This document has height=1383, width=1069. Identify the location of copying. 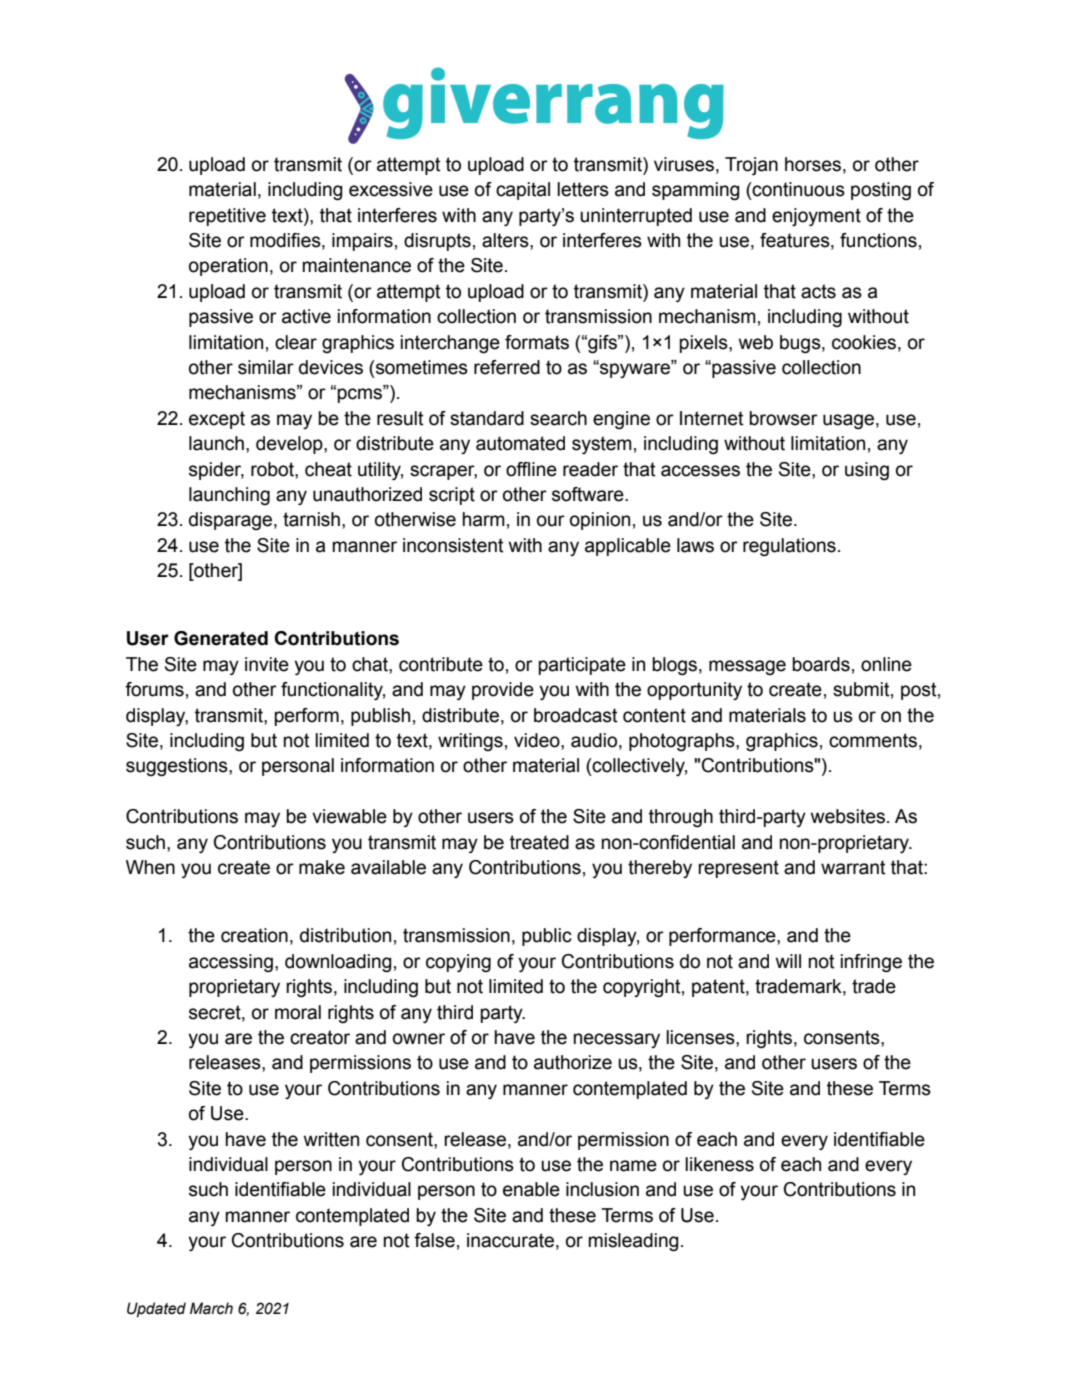
(458, 963).
